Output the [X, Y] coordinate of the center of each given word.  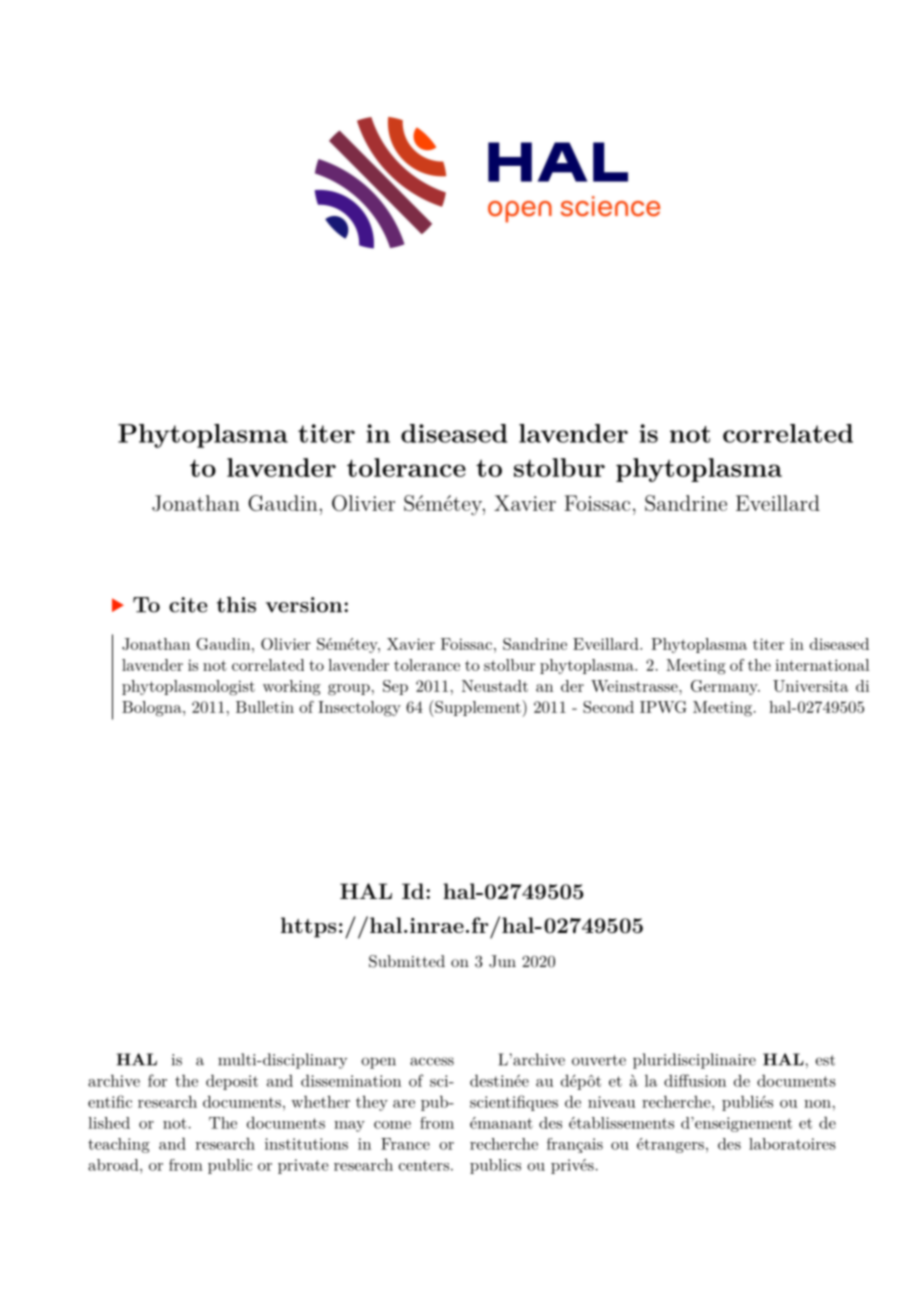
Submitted [407, 961]
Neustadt [495, 686]
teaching [119, 1145]
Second [608, 707]
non [818, 1104]
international [822, 665]
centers [424, 1165]
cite [188, 605]
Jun [502, 961]
